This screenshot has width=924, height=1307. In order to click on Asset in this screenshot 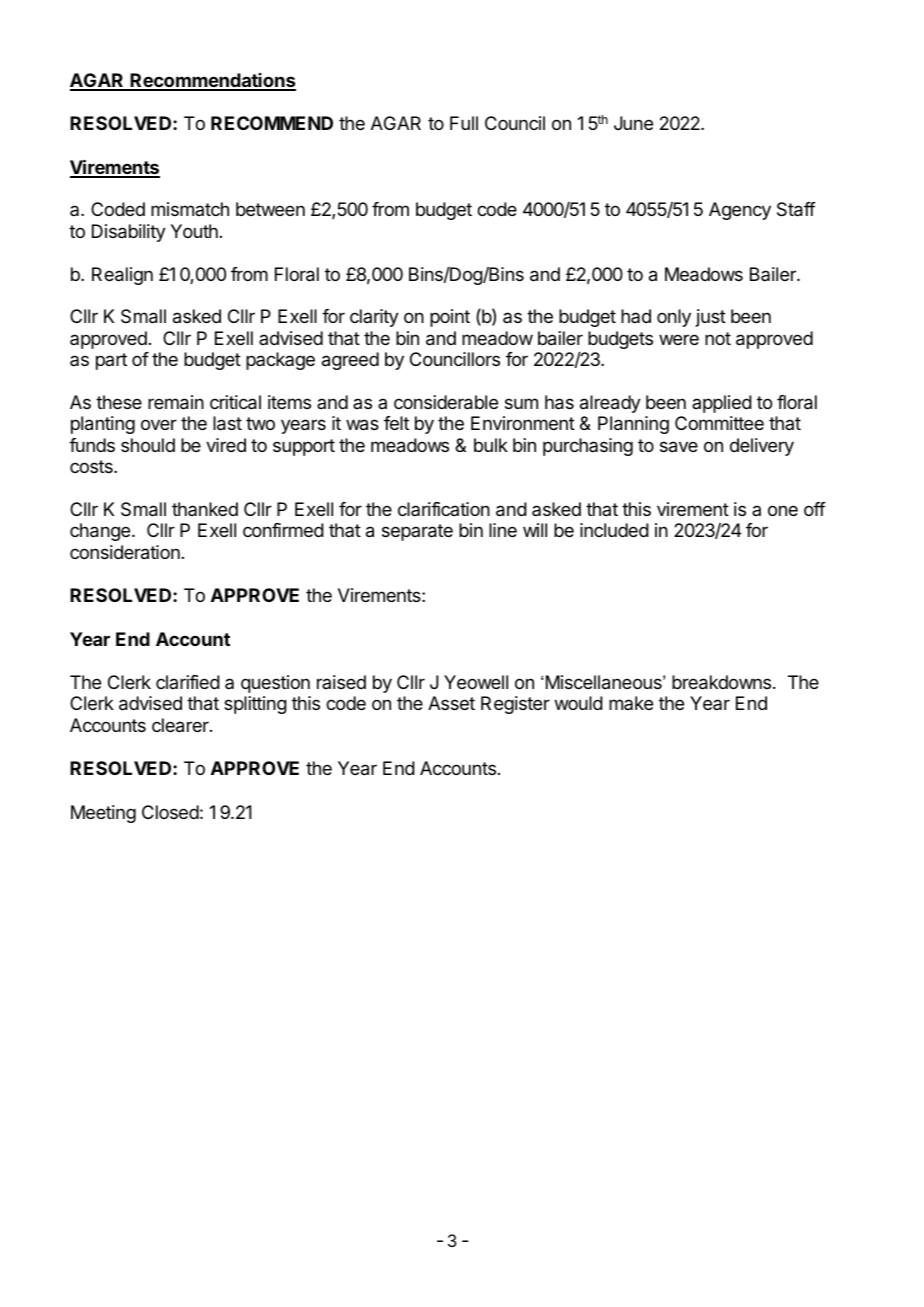, I will do `click(451, 703)`.
